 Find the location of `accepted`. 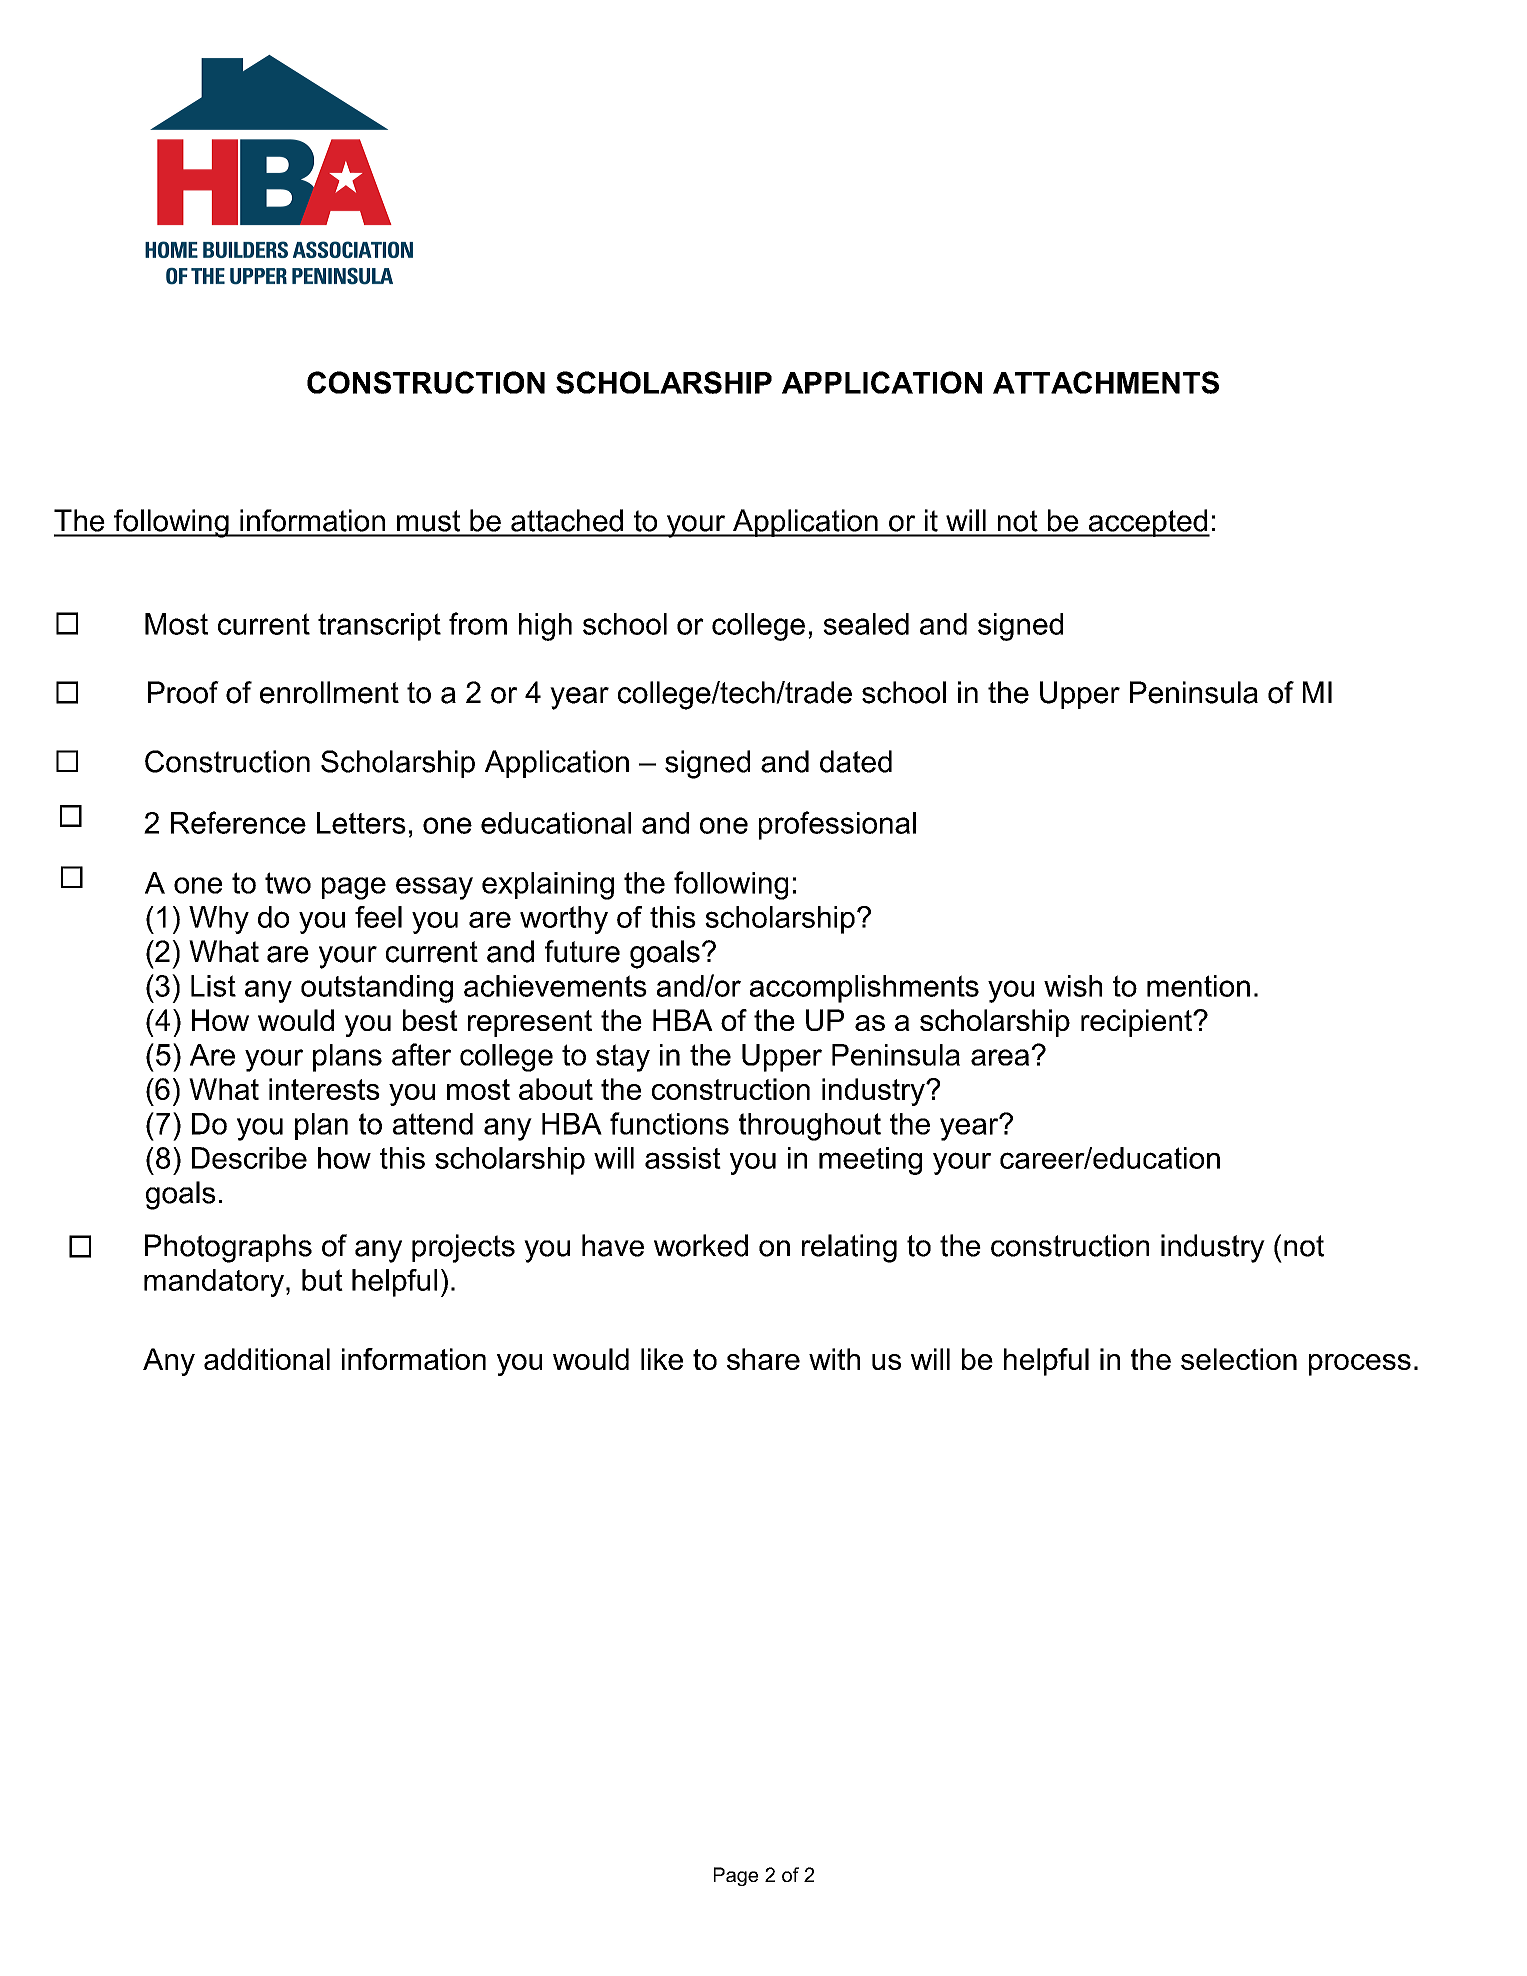

accepted is located at coordinates (1148, 523).
